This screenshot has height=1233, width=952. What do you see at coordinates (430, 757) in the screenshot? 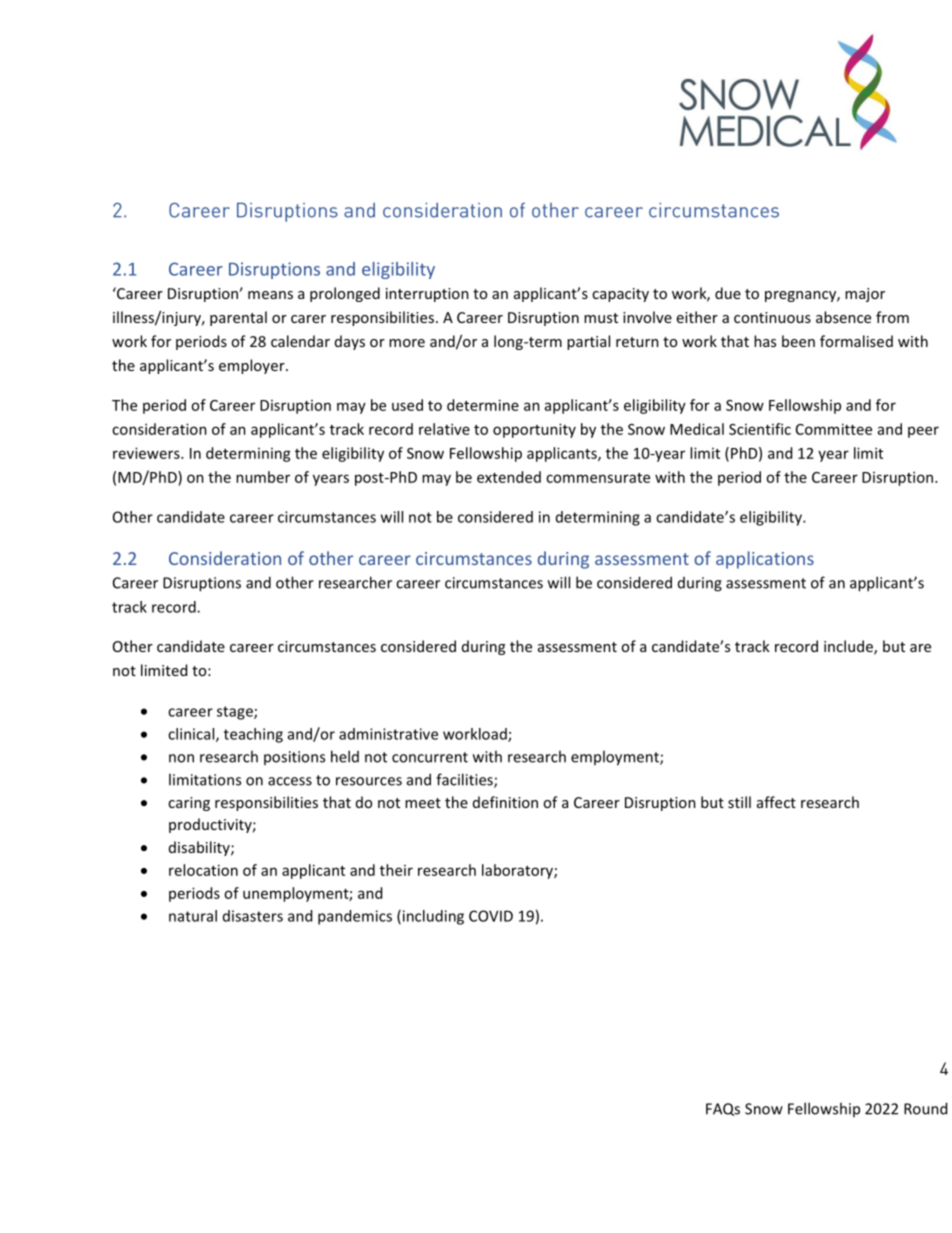
I see `concurrent` at bounding box center [430, 757].
